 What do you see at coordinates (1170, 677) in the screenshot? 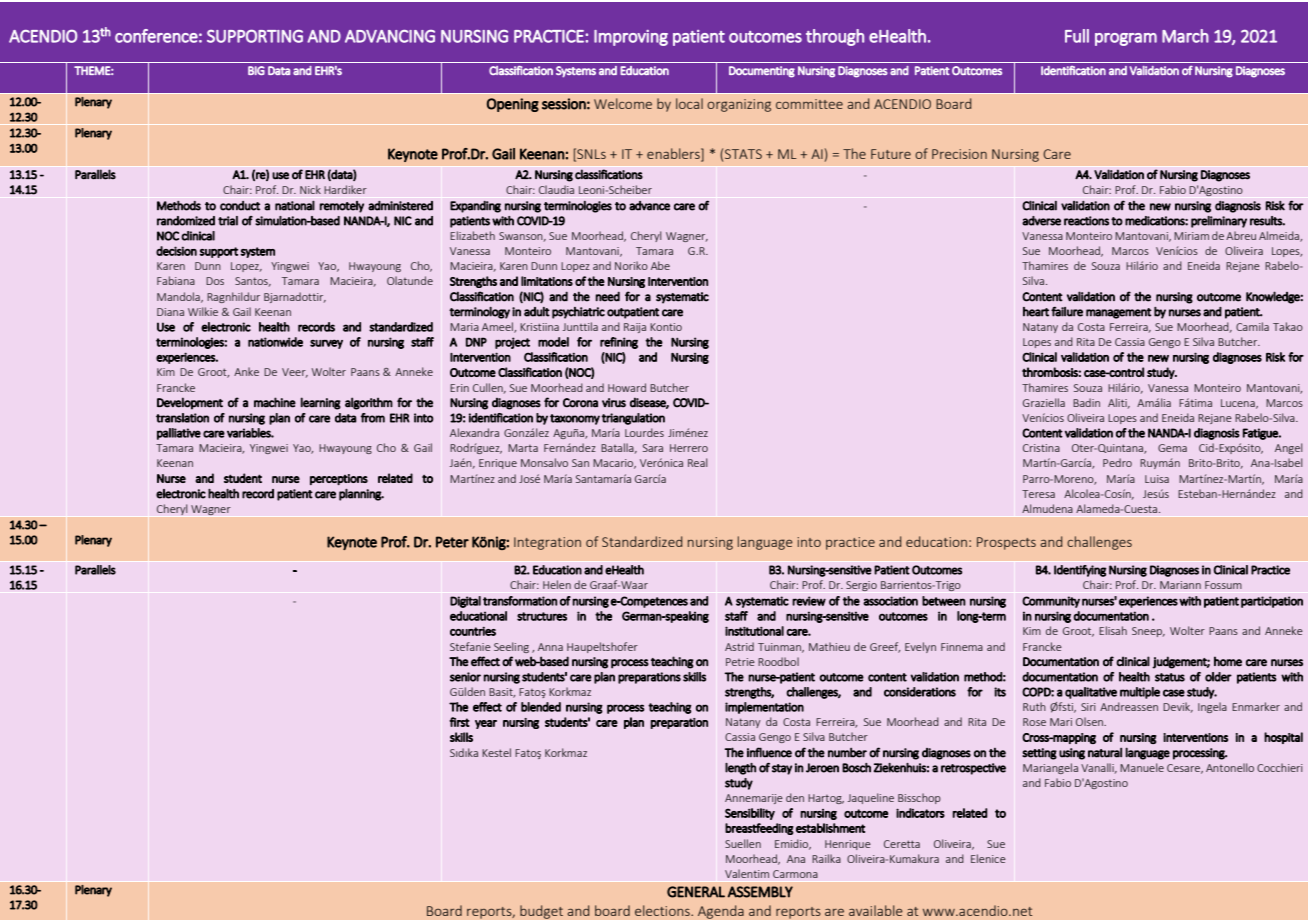
I see `status` at bounding box center [1170, 677].
